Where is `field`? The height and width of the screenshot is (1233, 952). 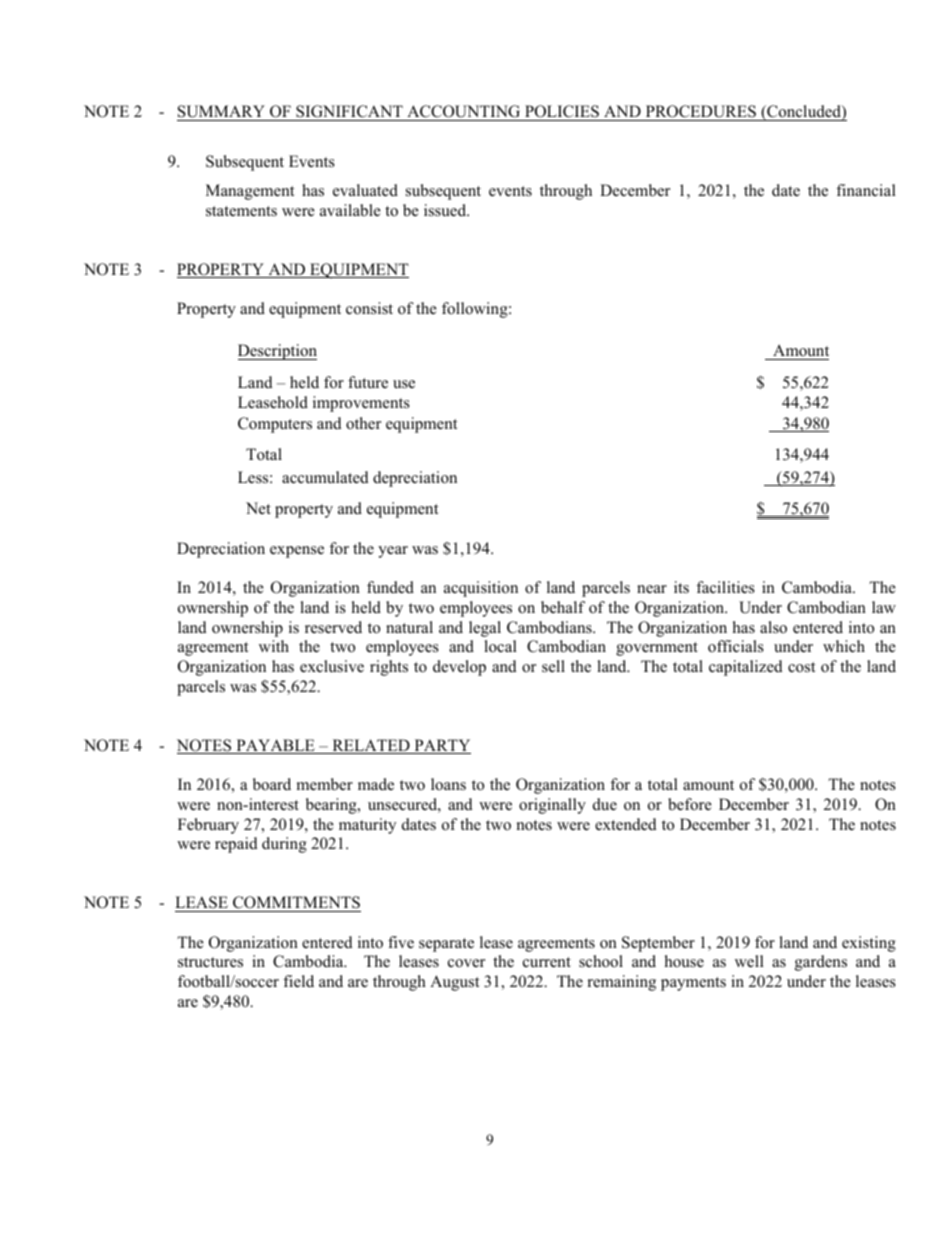 field is located at coordinates (298, 981).
